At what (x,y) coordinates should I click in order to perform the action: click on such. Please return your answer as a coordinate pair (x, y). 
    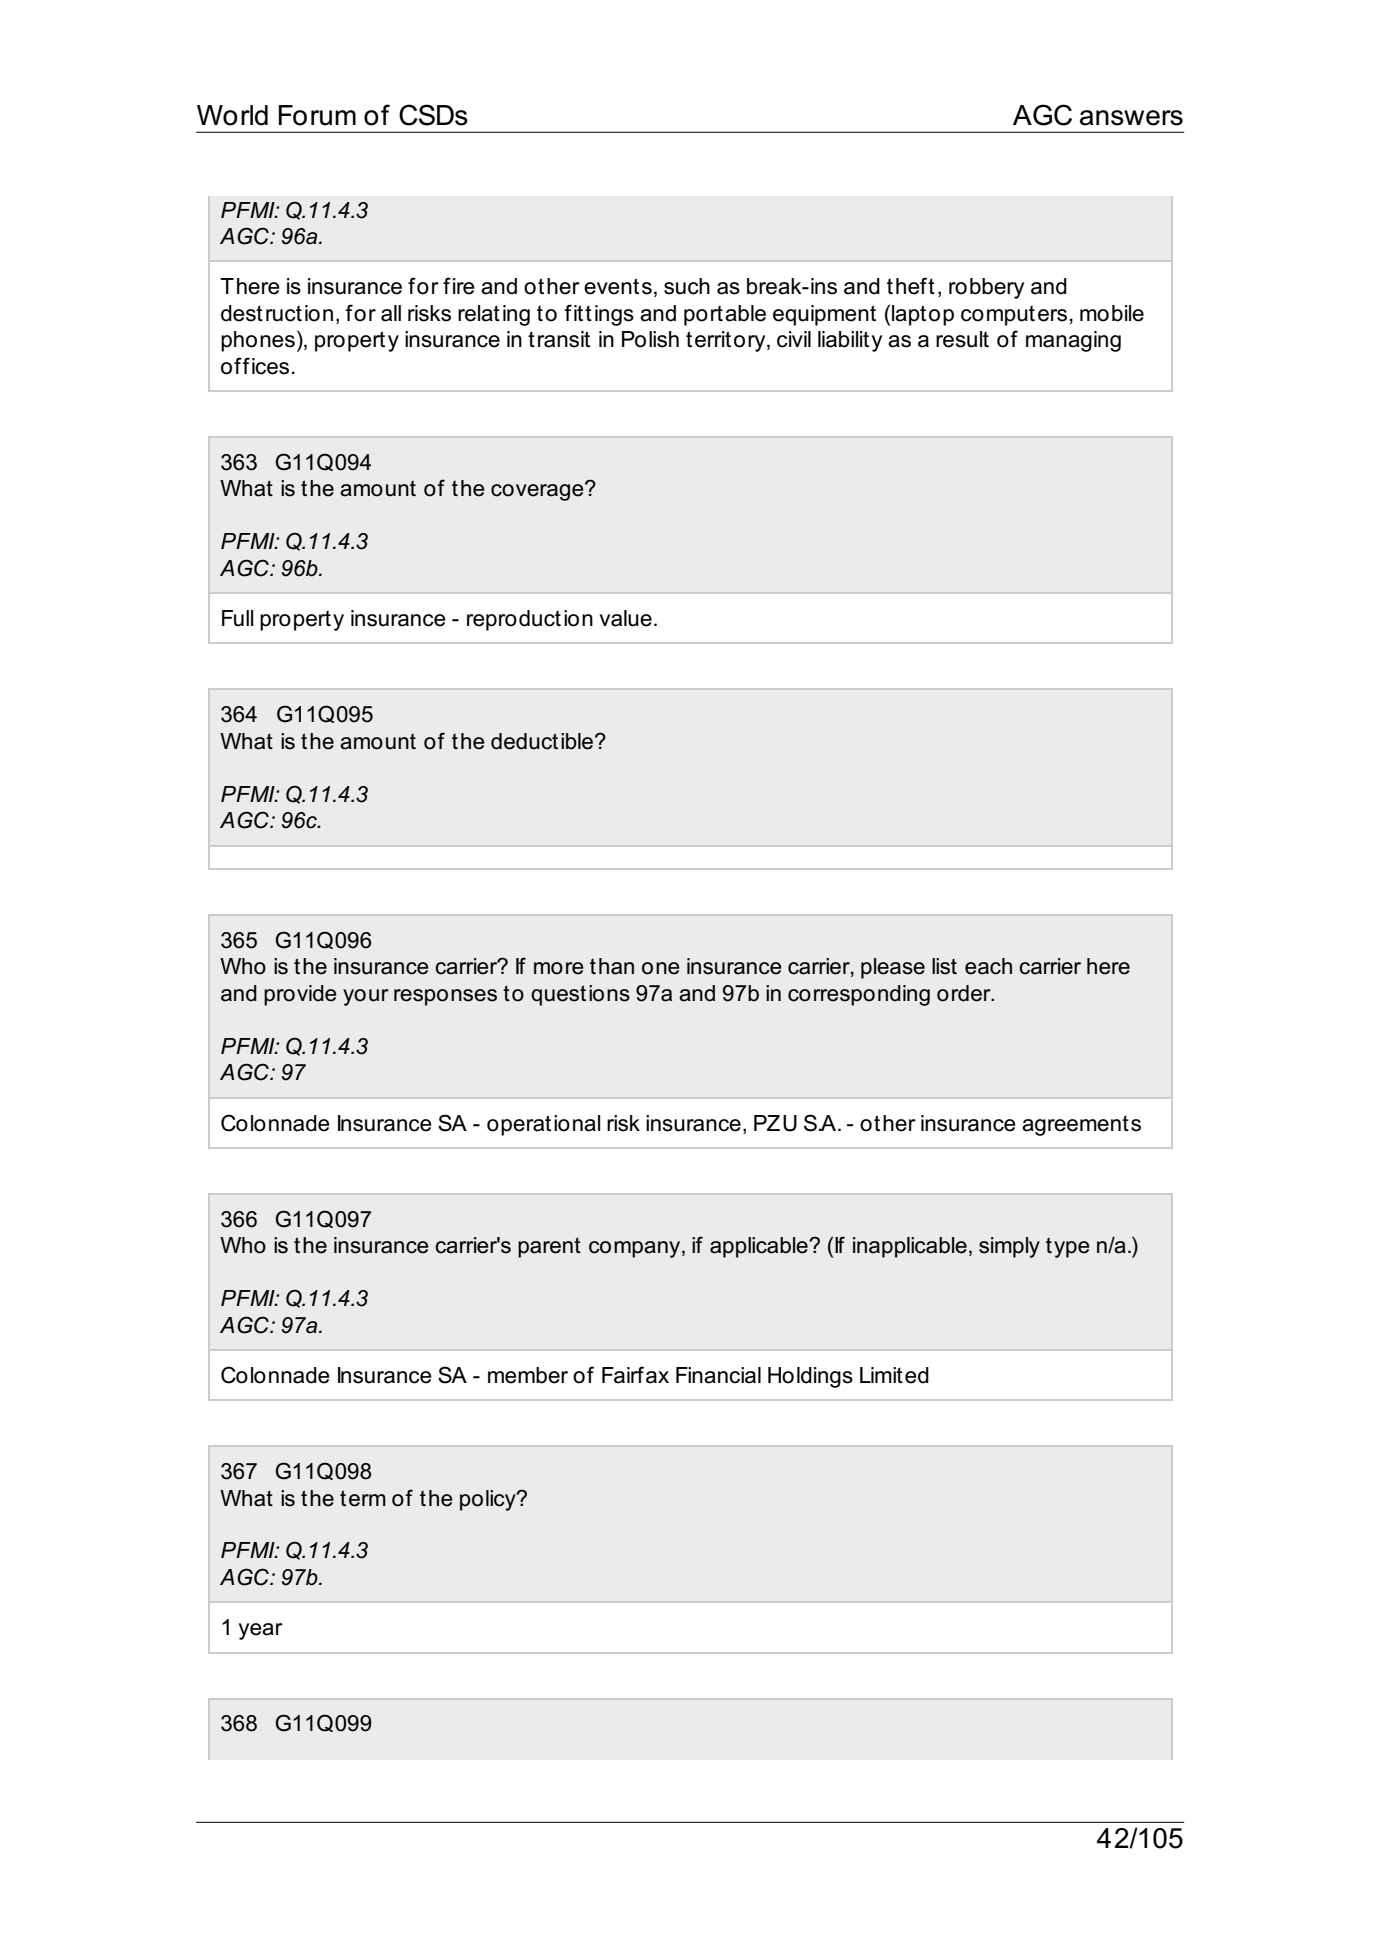
    Looking at the image, I should click on (687, 286).
